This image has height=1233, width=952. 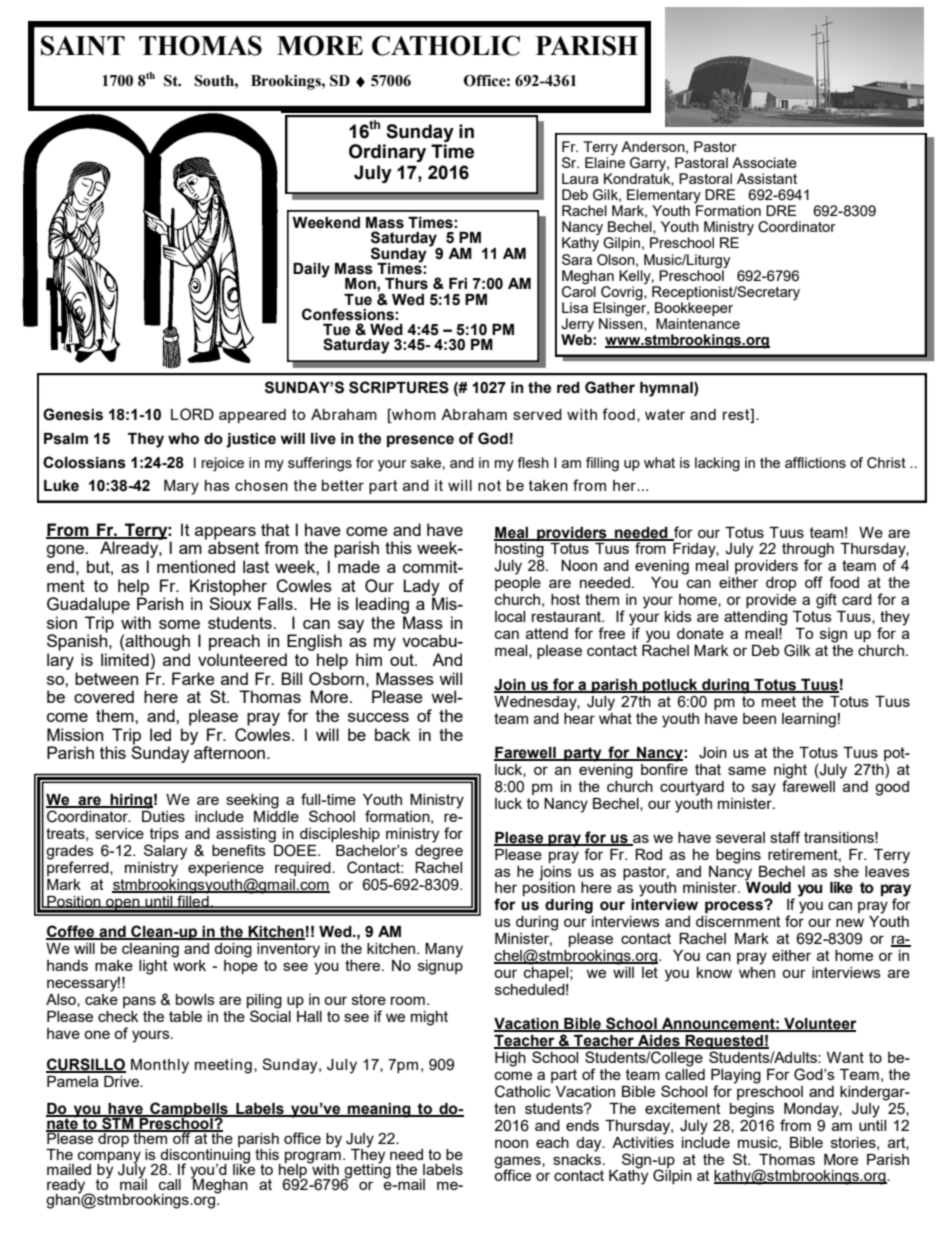 I want to click on Daily, so click(x=311, y=270).
